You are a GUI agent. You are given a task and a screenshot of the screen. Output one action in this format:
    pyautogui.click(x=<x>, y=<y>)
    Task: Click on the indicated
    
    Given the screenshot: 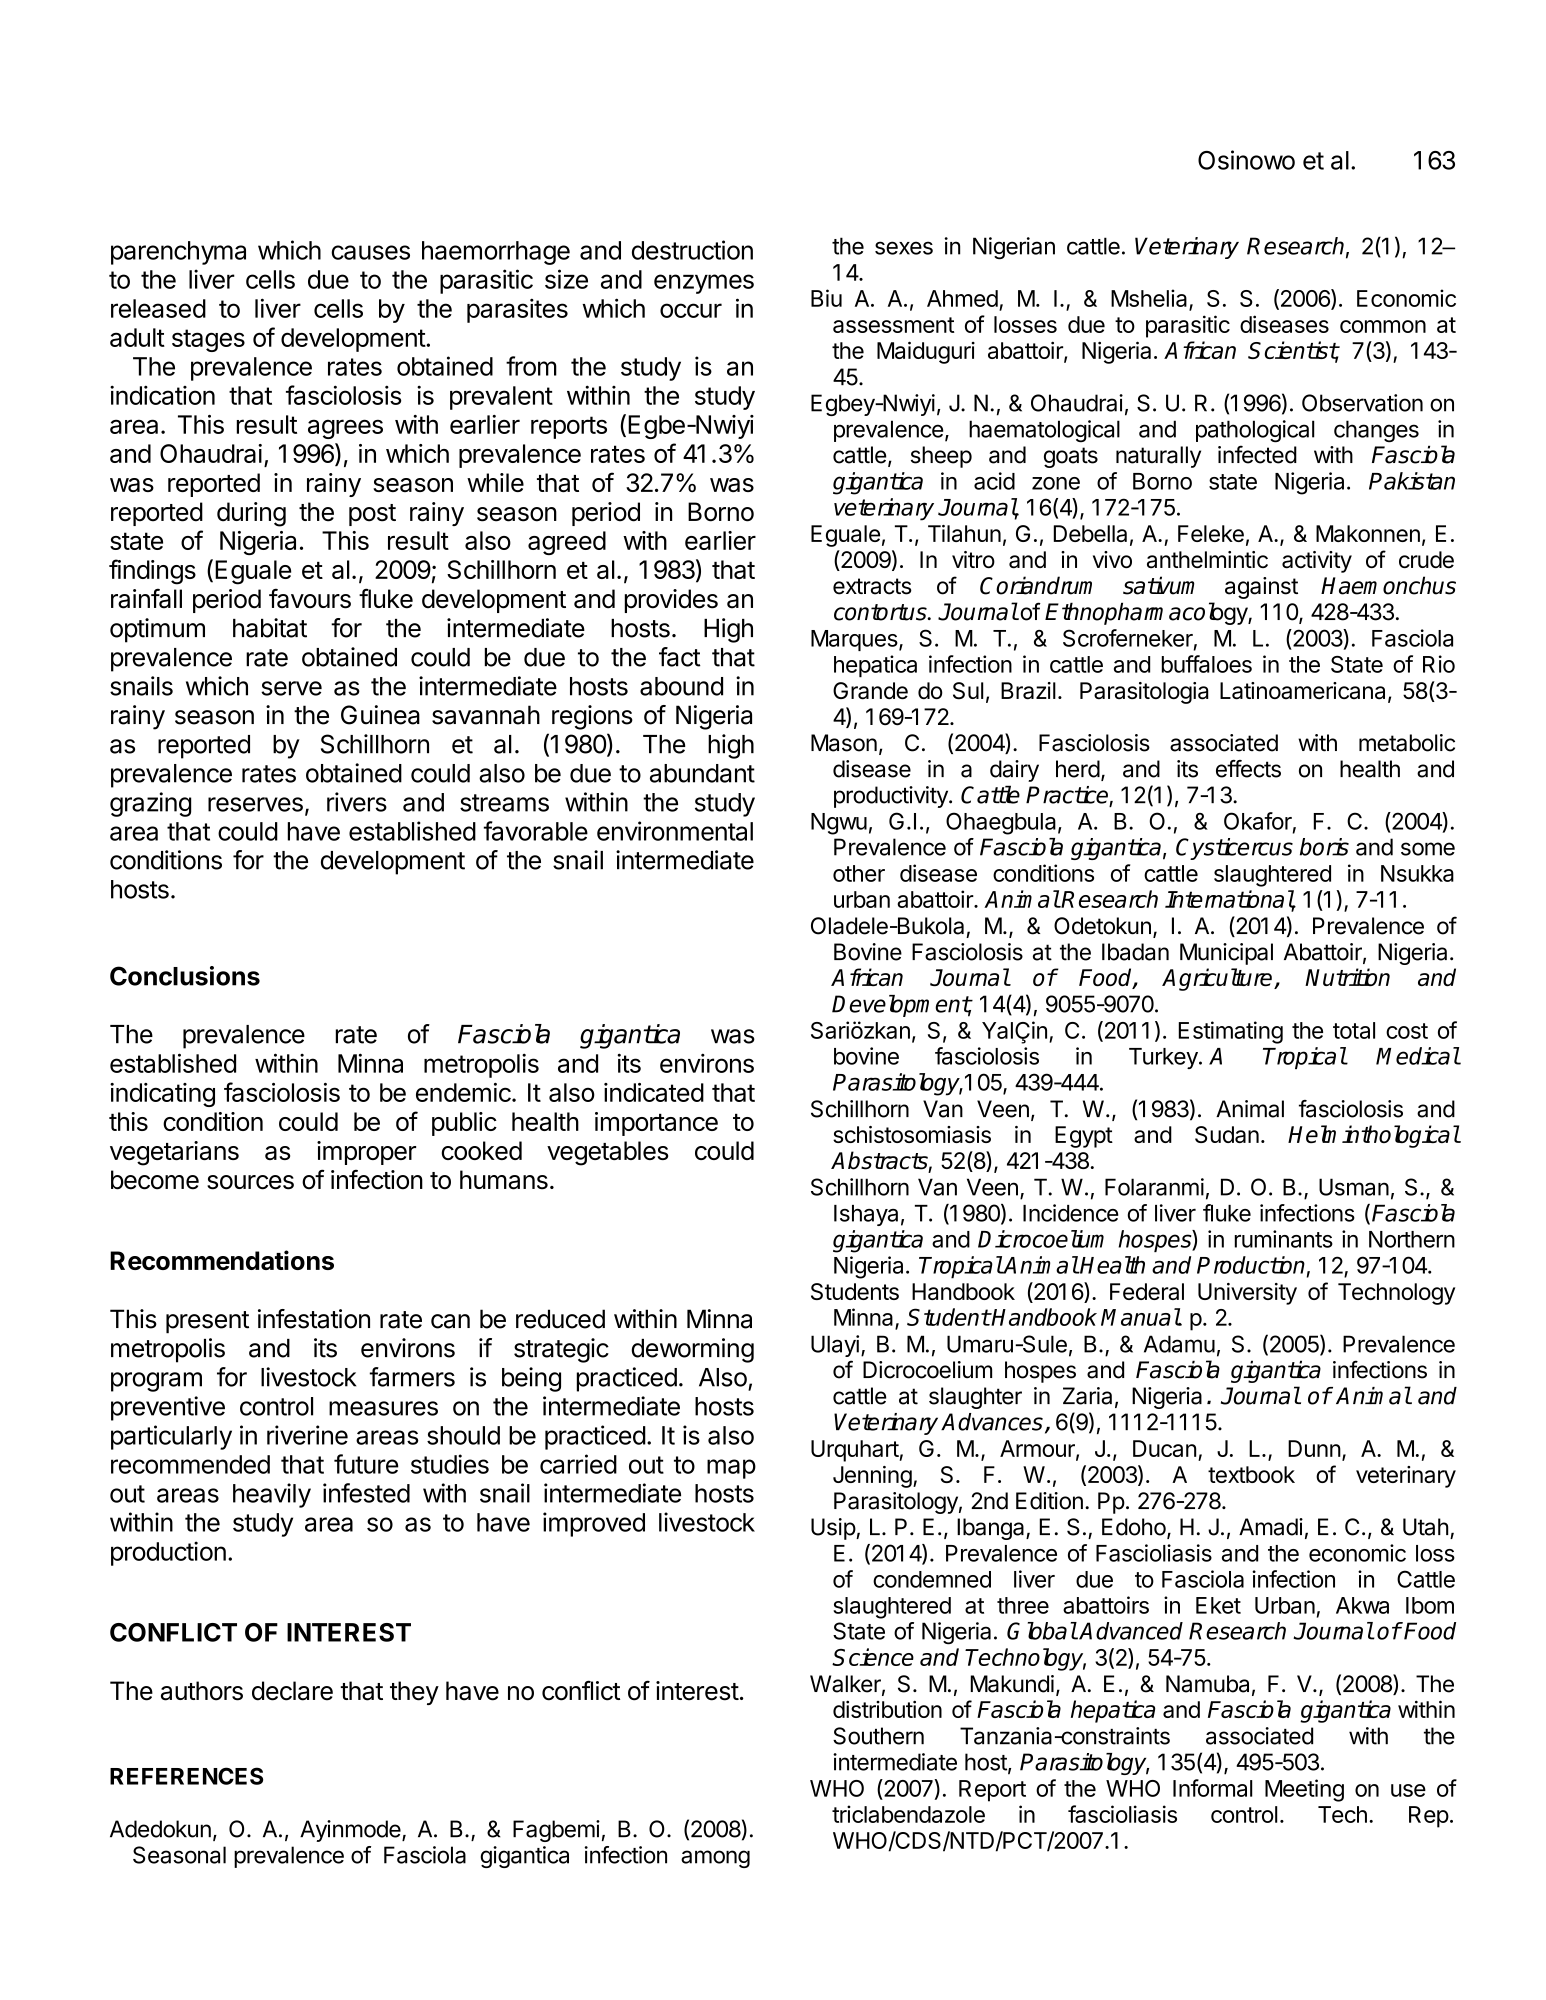 What is the action you would take?
    pyautogui.click(x=654, y=1092)
